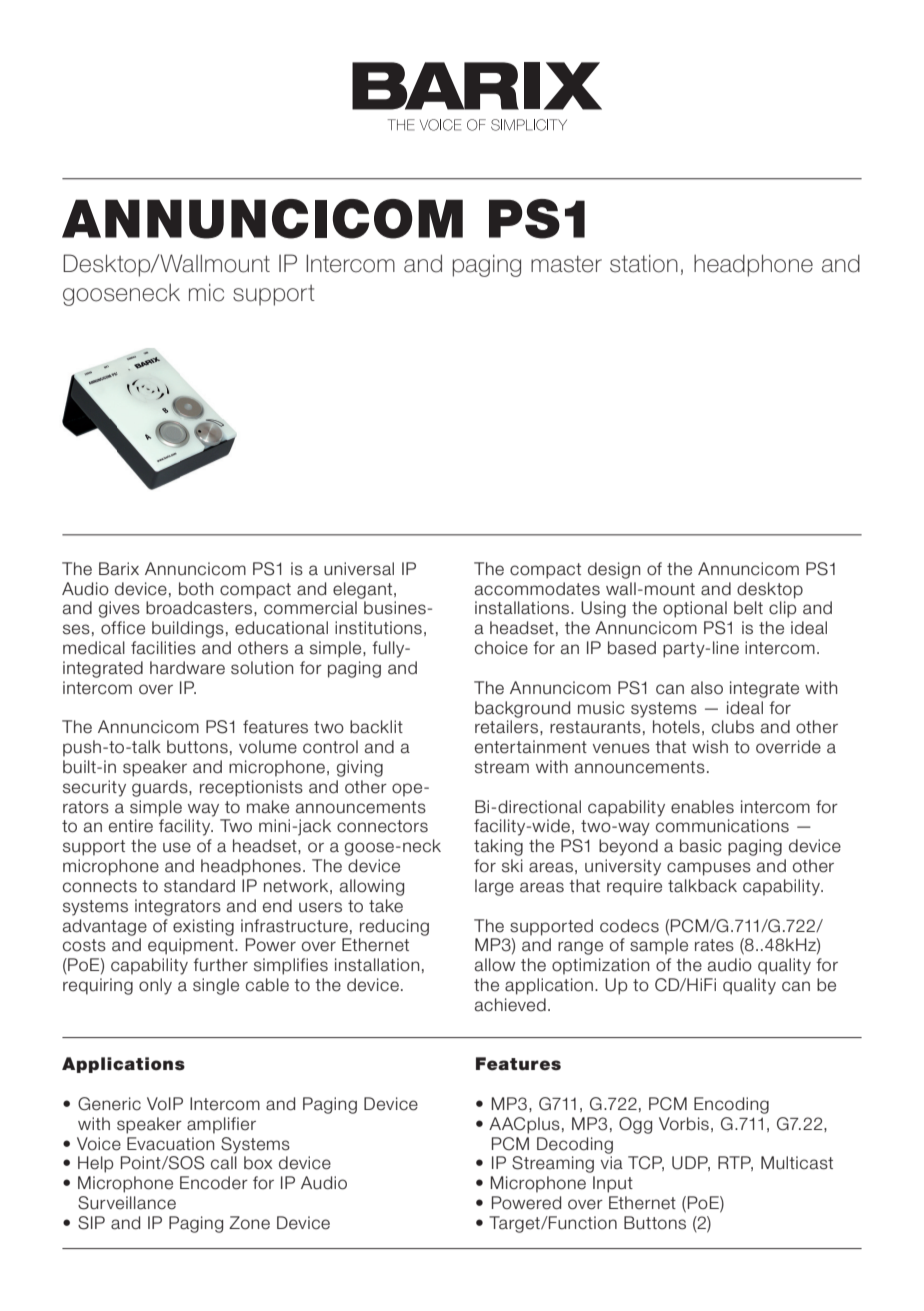 The height and width of the document is (1311, 924). What do you see at coordinates (196, 589) in the document?
I see `both` at bounding box center [196, 589].
